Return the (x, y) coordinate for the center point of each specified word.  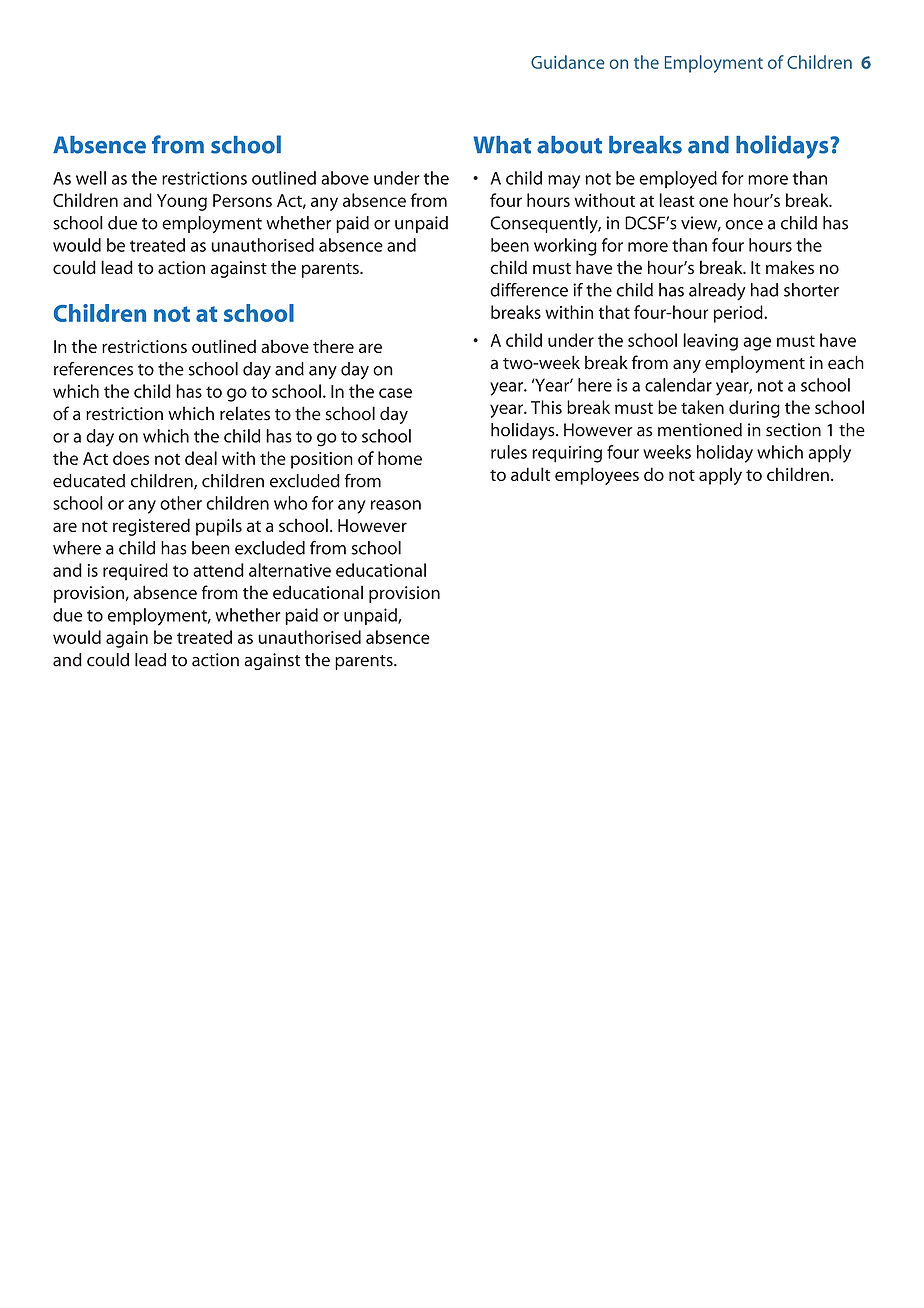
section (793, 430)
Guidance (567, 62)
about (569, 145)
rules (509, 452)
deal (201, 458)
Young (182, 202)
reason (396, 505)
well (91, 178)
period (739, 314)
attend (218, 570)
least (677, 200)
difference (529, 290)
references (93, 369)
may (564, 182)
